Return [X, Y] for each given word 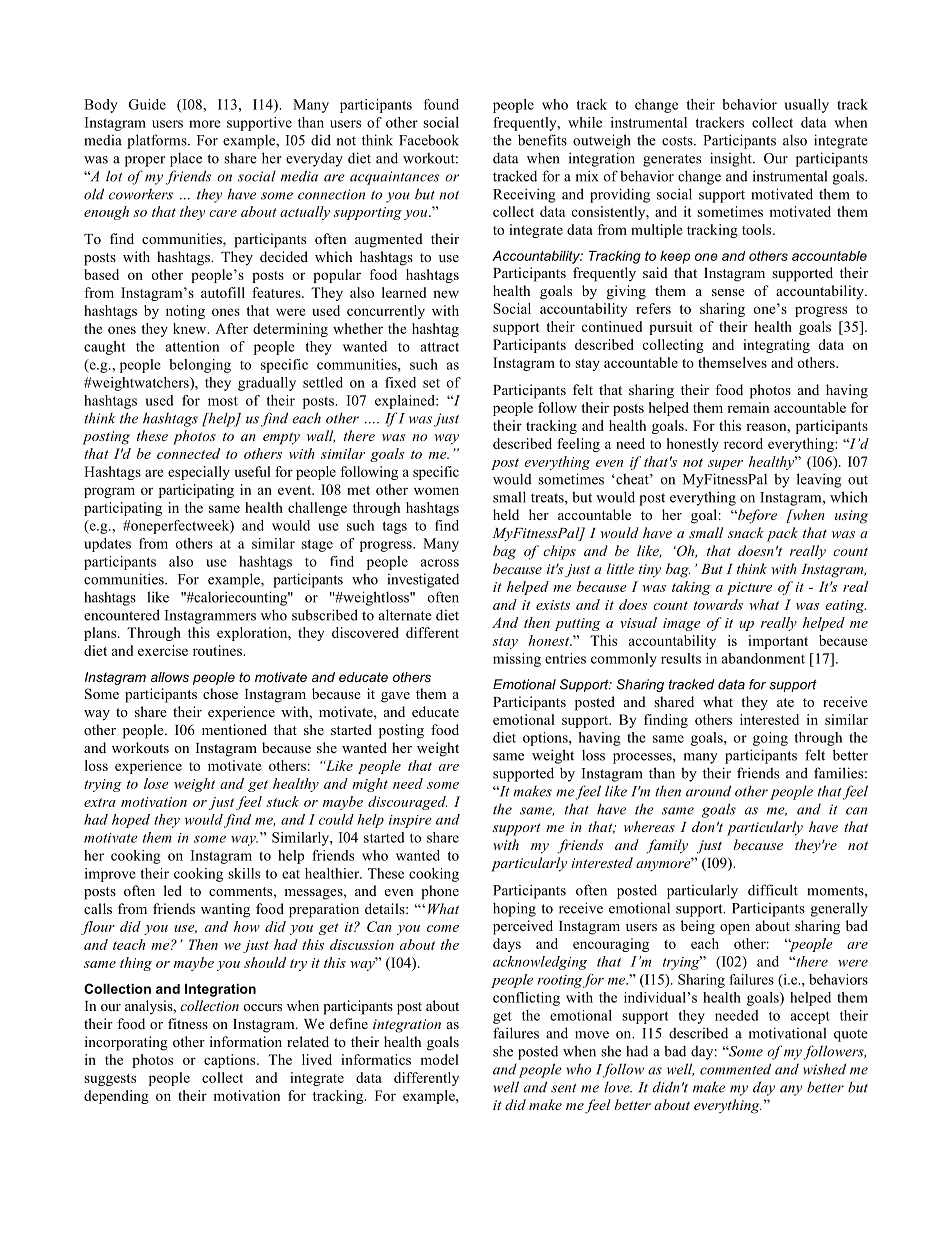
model [439, 1059]
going [770, 739]
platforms [158, 141]
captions [231, 1061]
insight [732, 159]
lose [156, 783]
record [743, 443]
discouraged [407, 803]
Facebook [429, 140]
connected [188, 453]
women [436, 491]
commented [735, 1069]
